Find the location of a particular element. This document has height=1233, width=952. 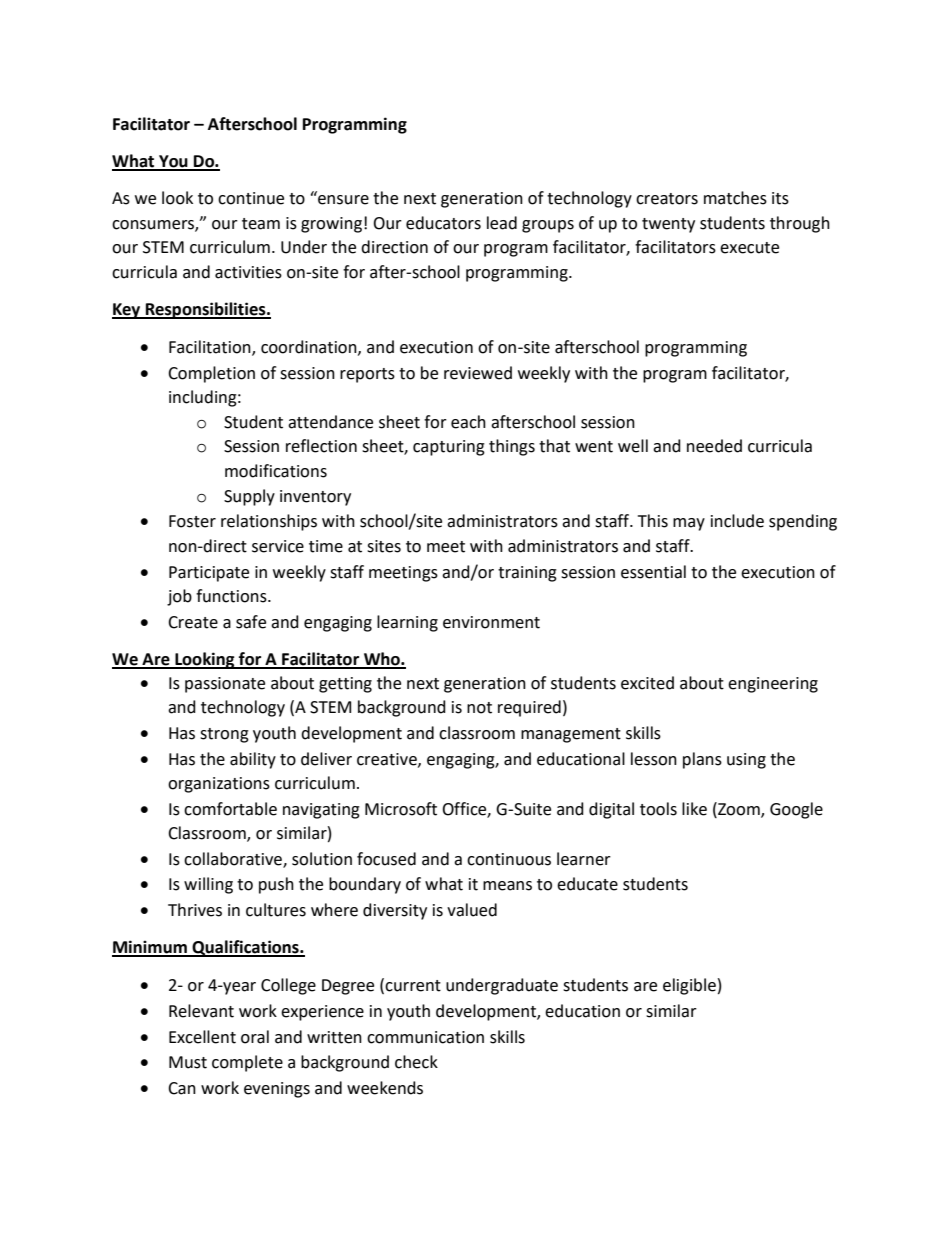

collaborative is located at coordinates (234, 860).
